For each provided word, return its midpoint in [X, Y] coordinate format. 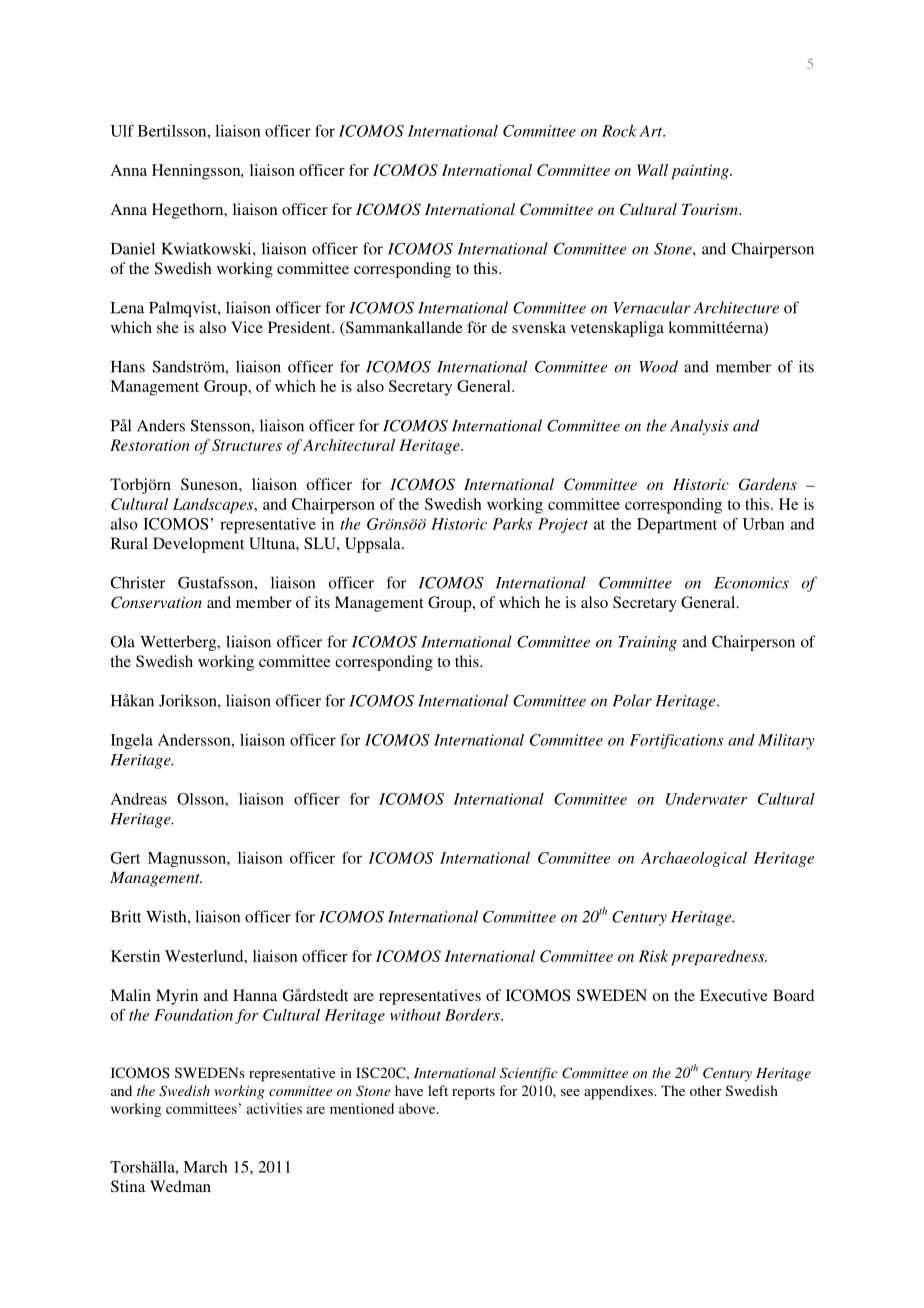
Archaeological [694, 859]
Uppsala [374, 545]
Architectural [349, 445]
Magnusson [188, 859]
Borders [473, 1015]
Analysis [699, 427]
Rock [619, 131]
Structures [247, 445]
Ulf [122, 131]
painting [701, 172]
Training [647, 643]
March [205, 1167]
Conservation [156, 602]
